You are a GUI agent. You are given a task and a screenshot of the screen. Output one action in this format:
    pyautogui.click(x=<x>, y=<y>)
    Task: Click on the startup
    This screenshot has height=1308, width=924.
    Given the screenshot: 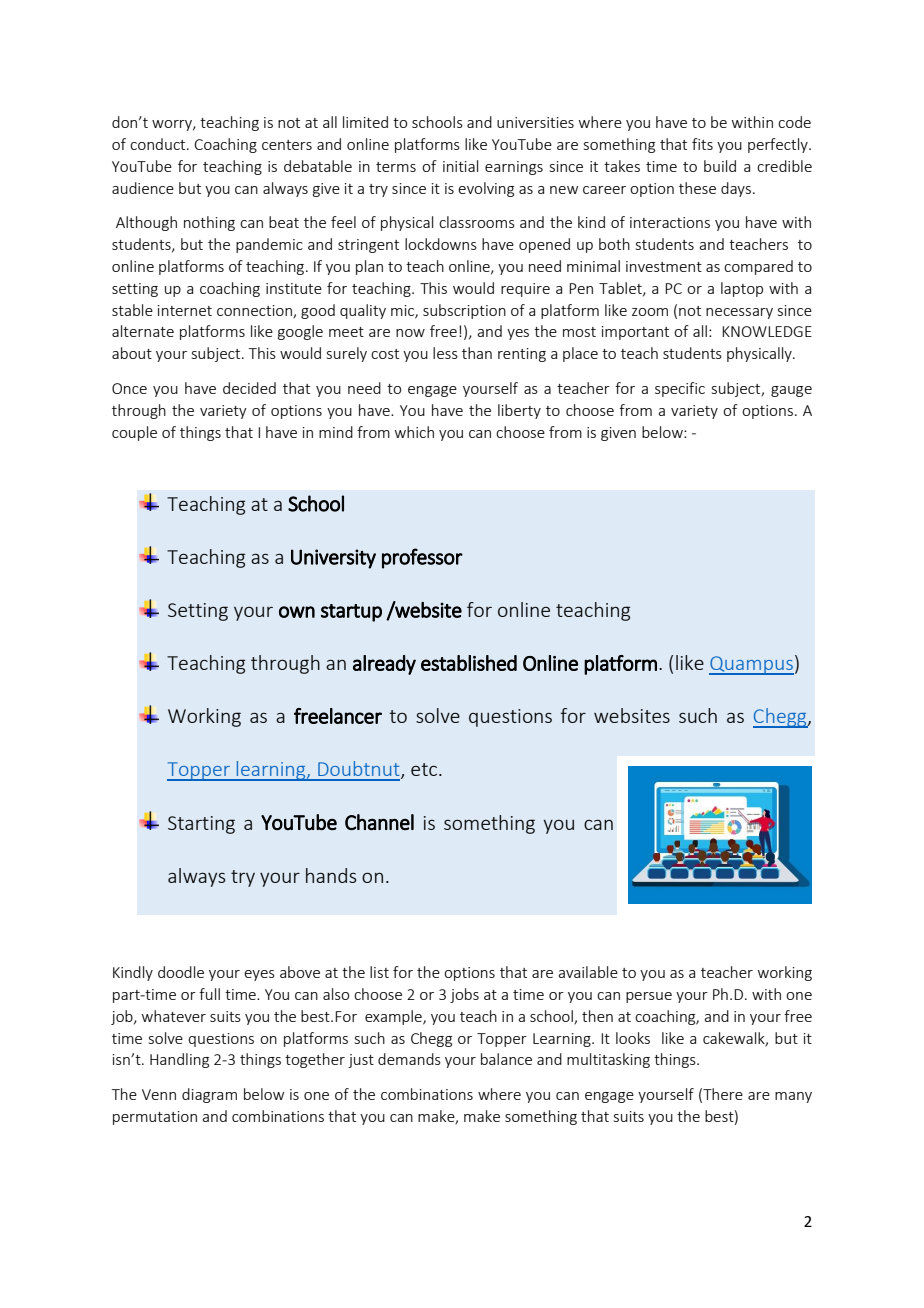 What is the action you would take?
    pyautogui.click(x=351, y=613)
